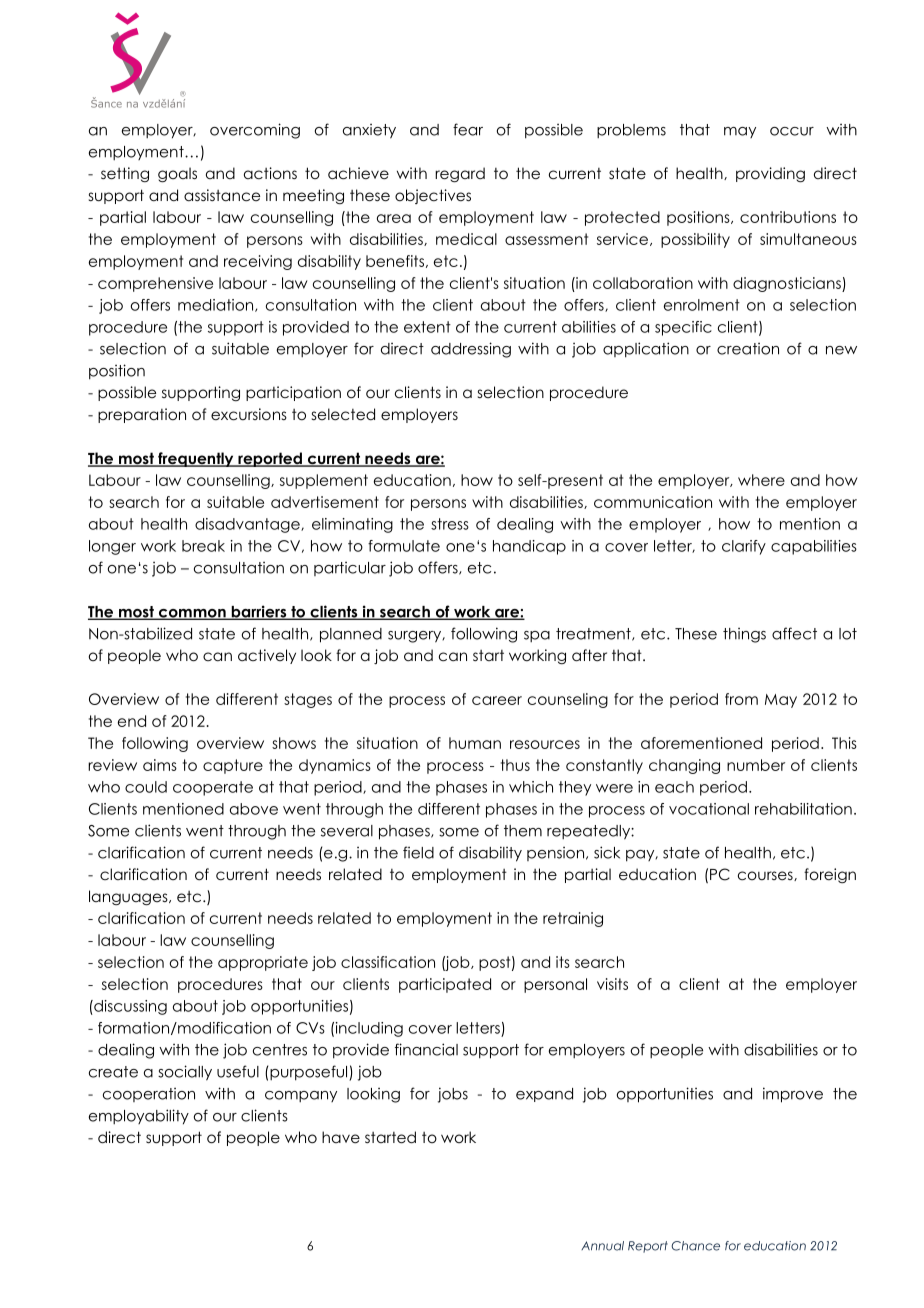 The height and width of the page is (1308, 924). Describe the element at coordinates (450, 524) in the page. I see `stress` at that location.
